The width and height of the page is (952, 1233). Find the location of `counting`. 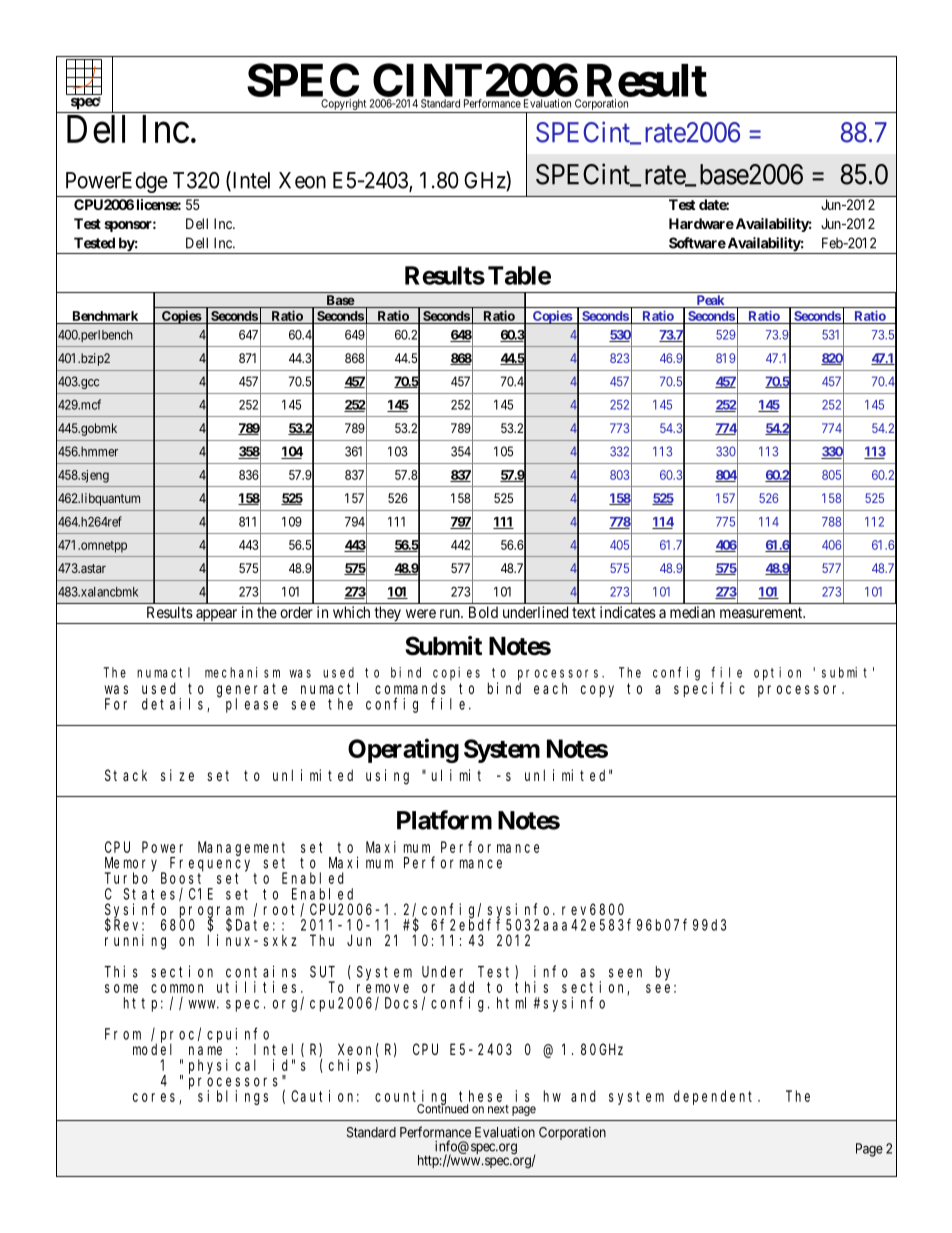

counting is located at coordinates (412, 1098).
